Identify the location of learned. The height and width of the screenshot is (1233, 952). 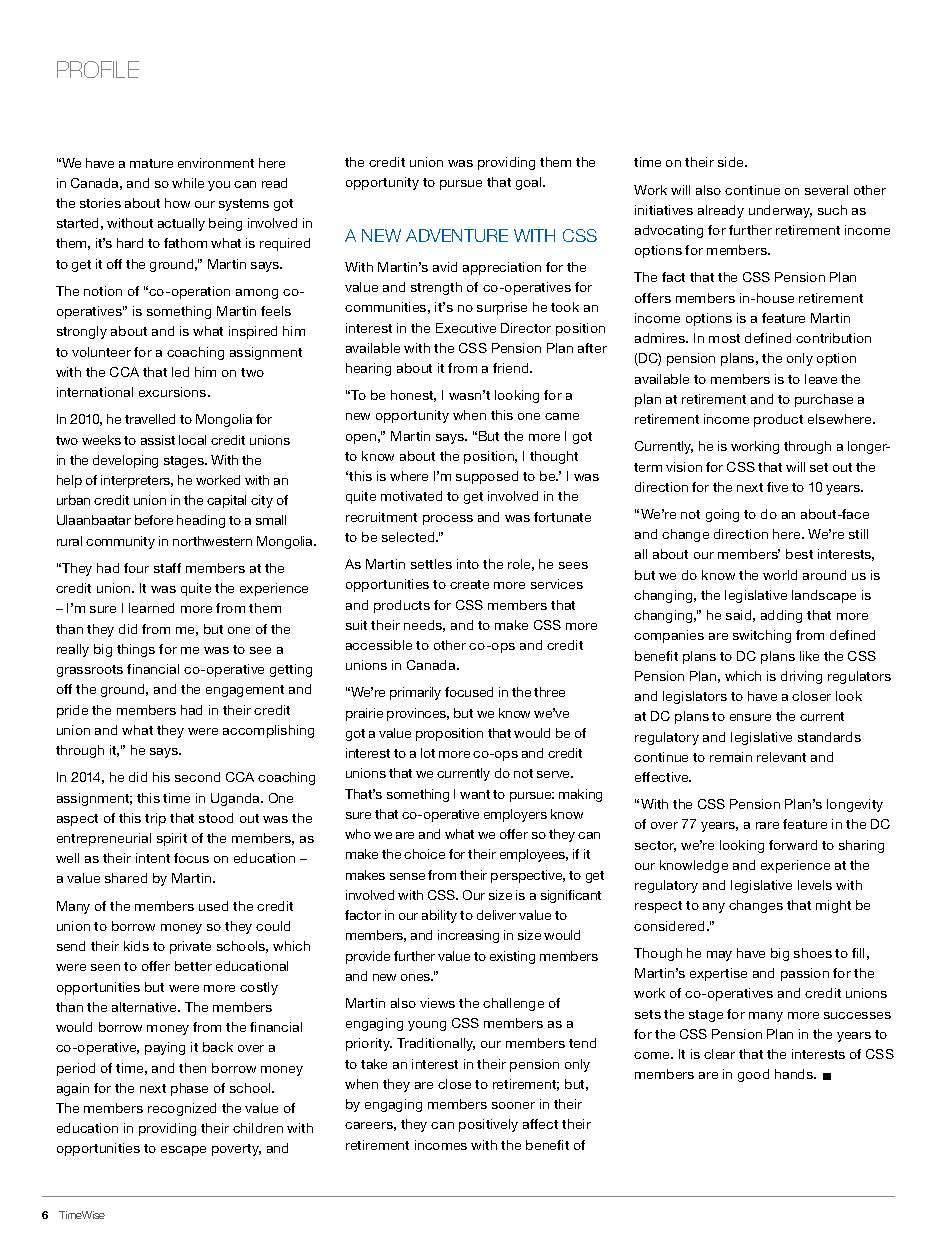
(151, 608).
